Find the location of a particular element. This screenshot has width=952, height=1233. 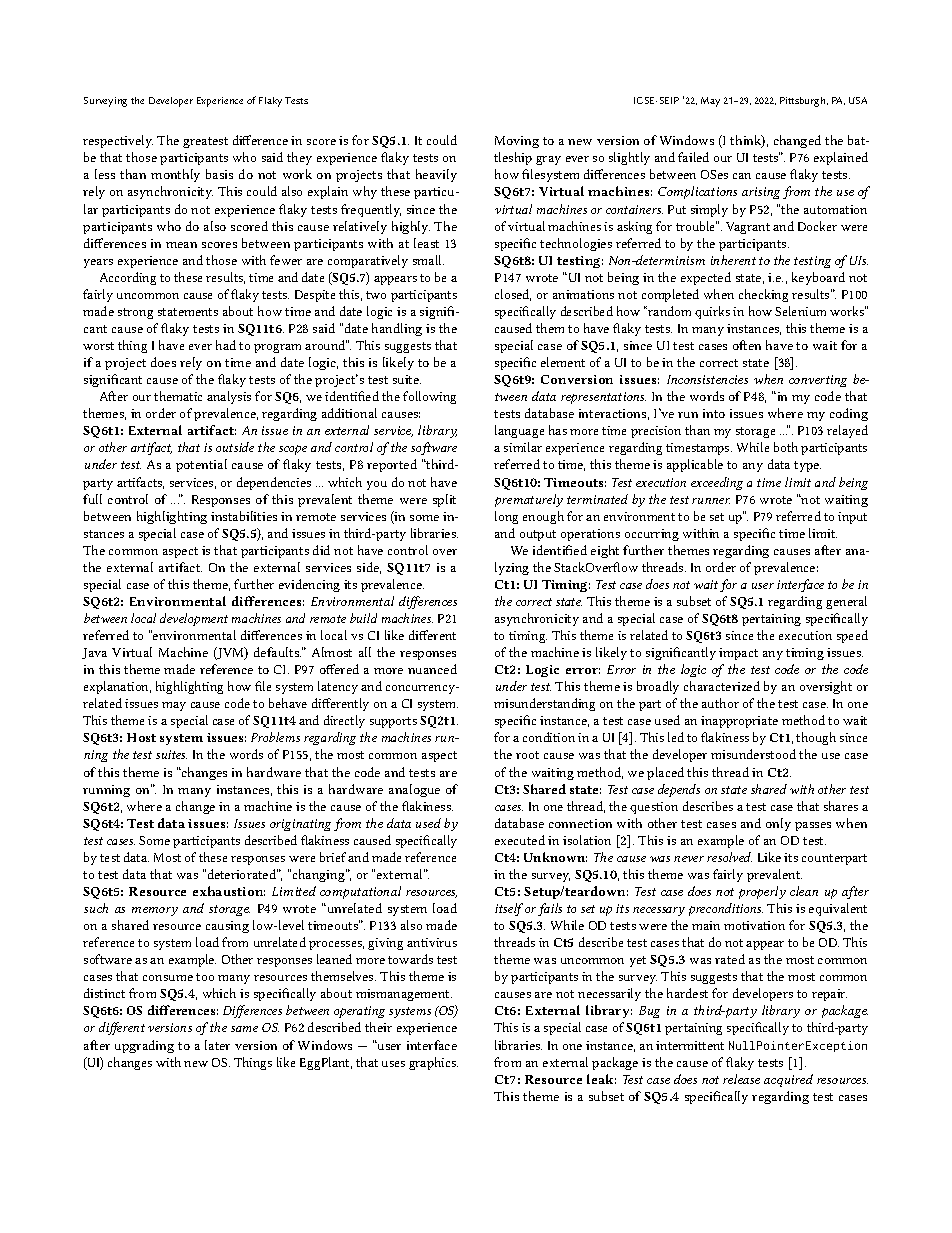

following is located at coordinates (429, 397).
